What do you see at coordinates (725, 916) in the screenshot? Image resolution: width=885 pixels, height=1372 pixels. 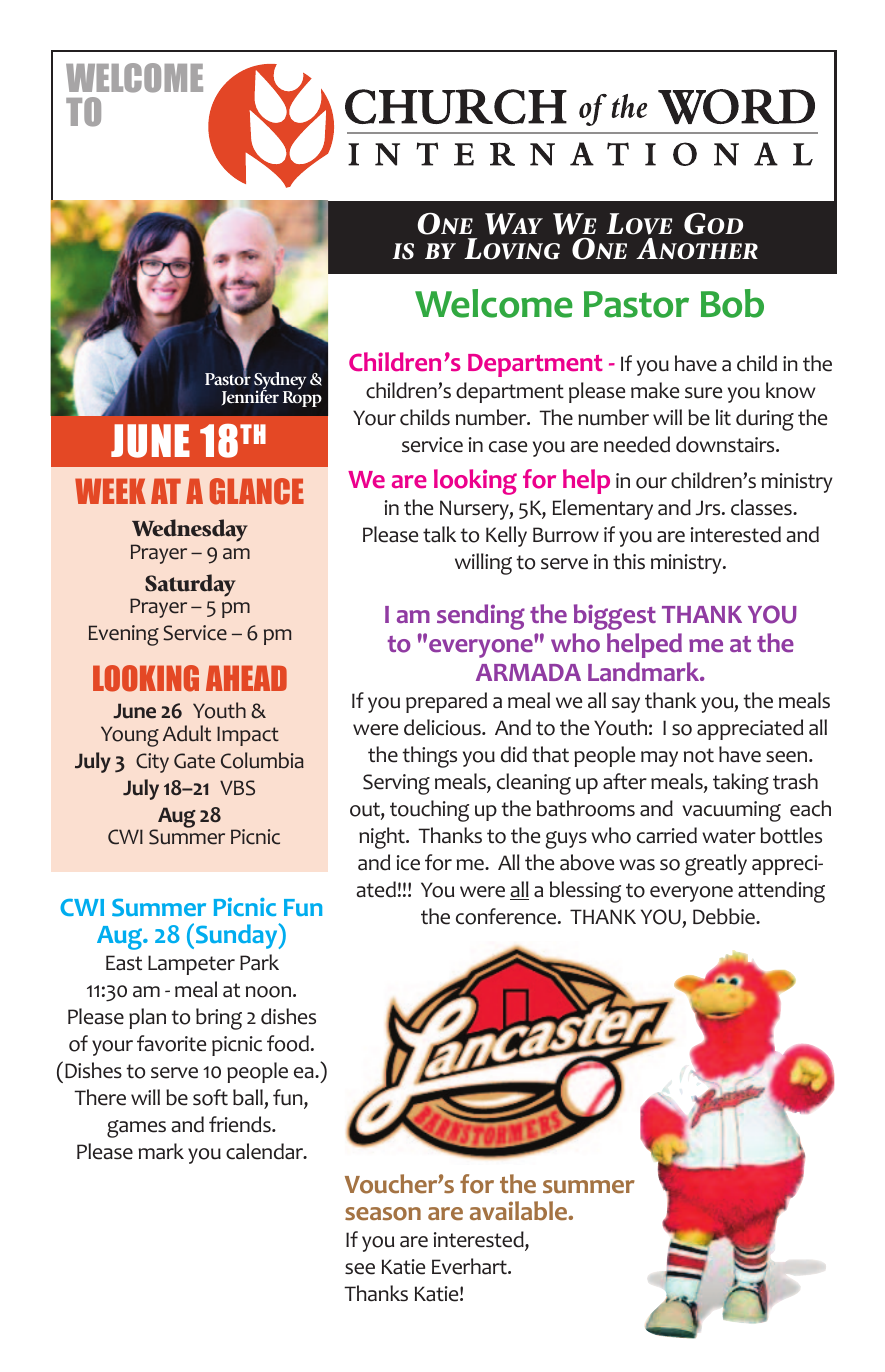 I see `Debbie` at bounding box center [725, 916].
